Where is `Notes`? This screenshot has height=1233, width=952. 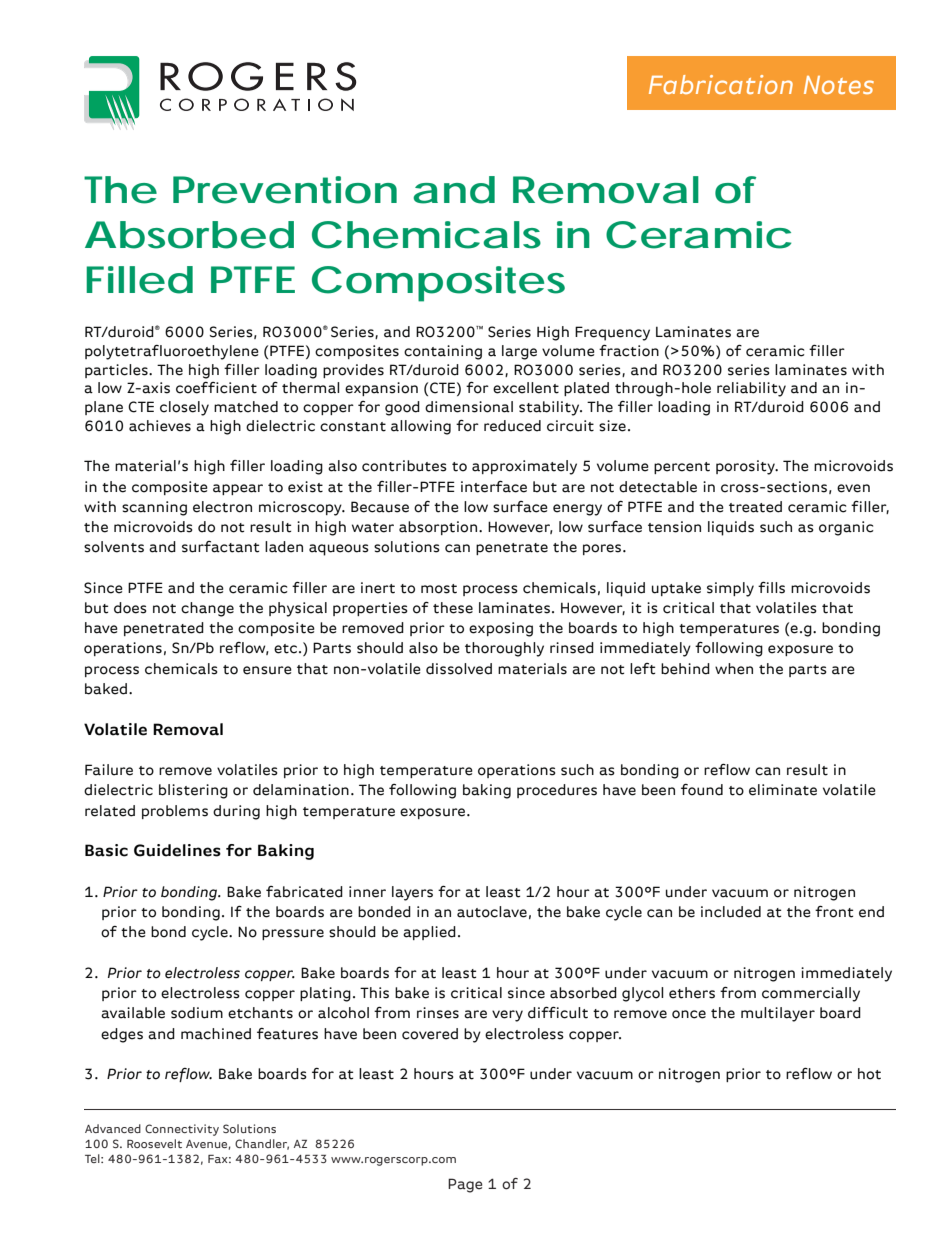
Notes is located at coordinates (839, 85).
